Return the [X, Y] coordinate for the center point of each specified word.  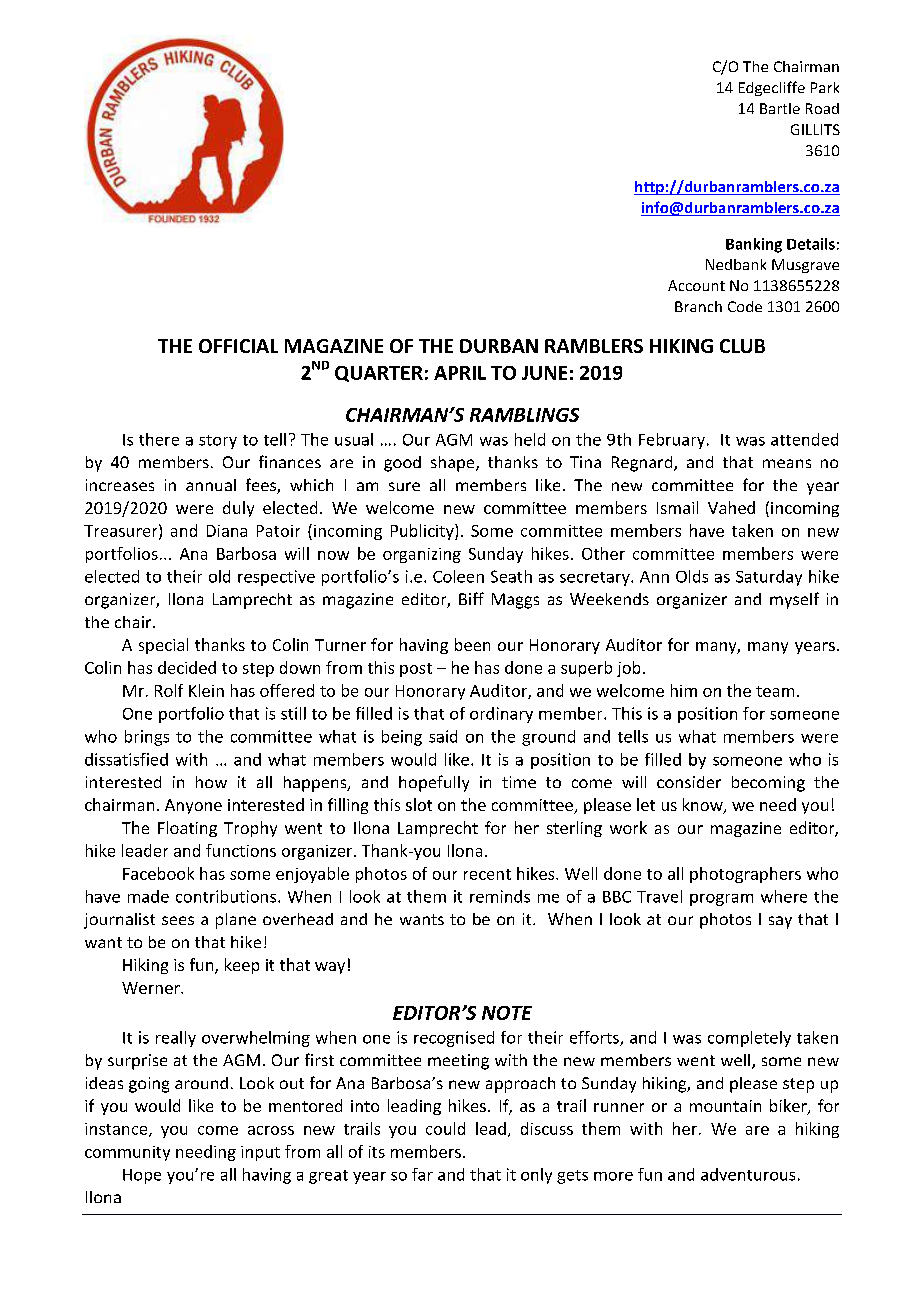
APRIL [460, 373]
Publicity [423, 532]
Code [745, 306]
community [127, 1153]
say [780, 922]
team [775, 691]
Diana [227, 531]
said [443, 736]
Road [822, 108]
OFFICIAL [238, 346]
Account [696, 285]
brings [147, 738]
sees [178, 920]
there [159, 439]
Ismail [677, 507]
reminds [500, 896]
